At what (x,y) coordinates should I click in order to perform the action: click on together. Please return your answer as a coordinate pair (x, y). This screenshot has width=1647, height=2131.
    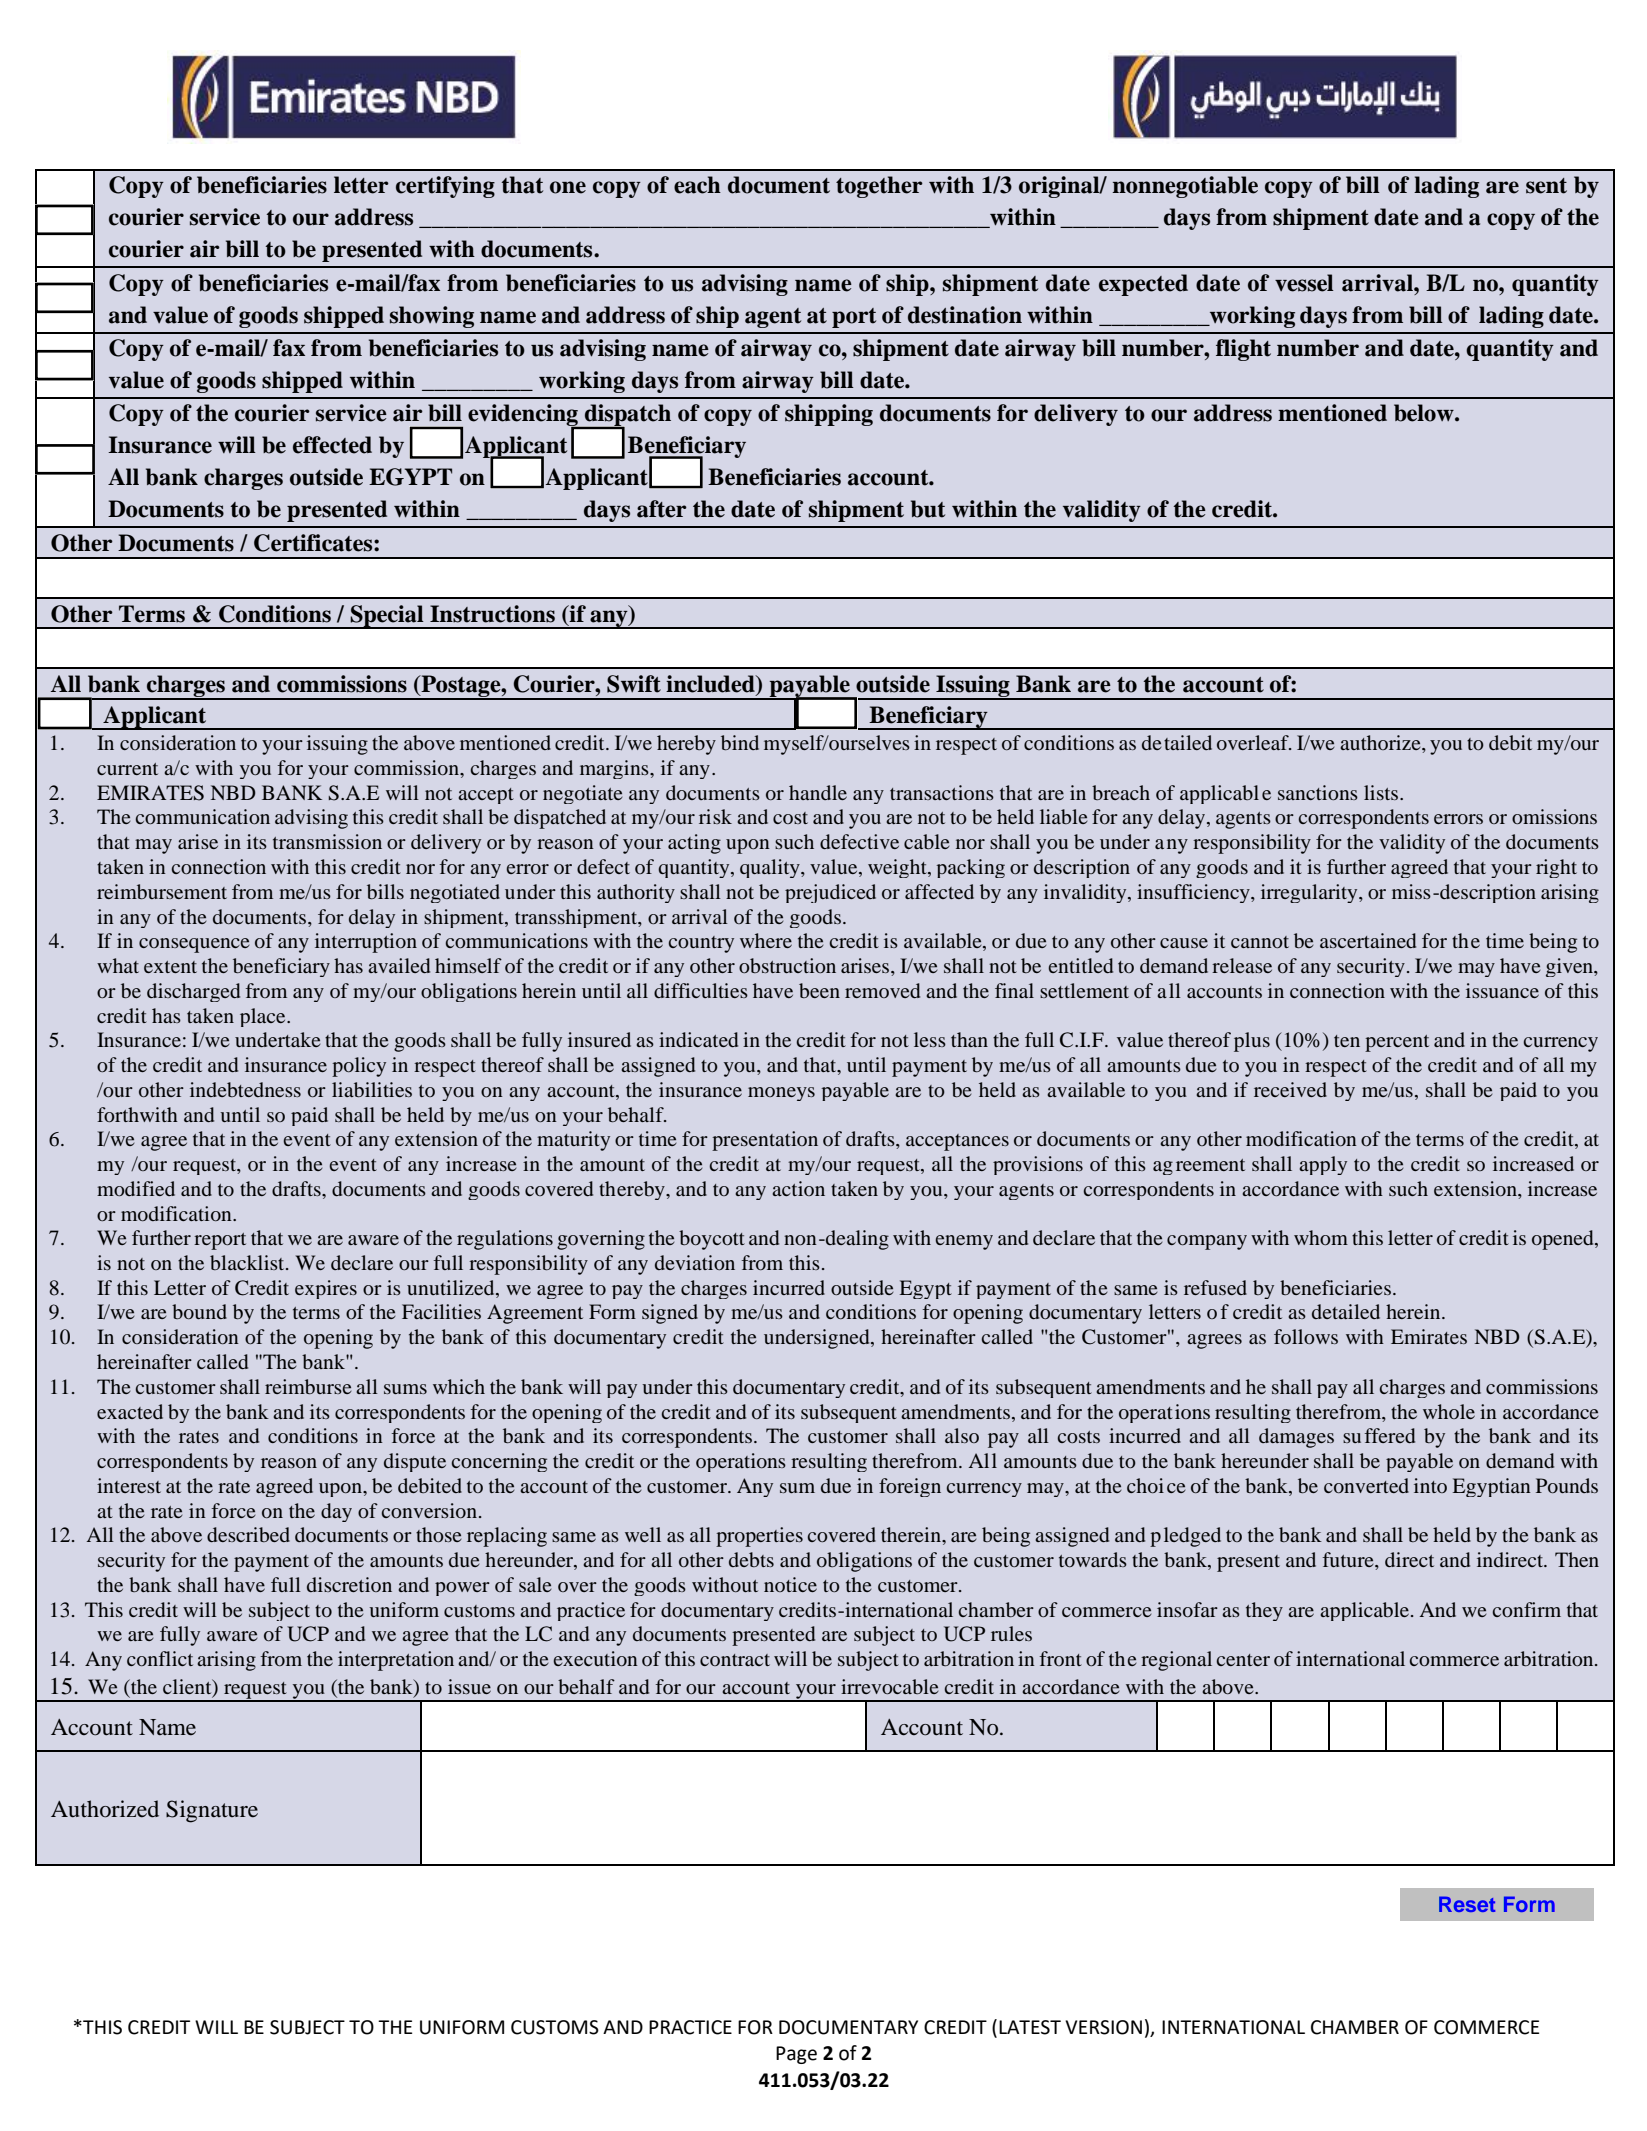
    Looking at the image, I should click on (879, 187).
